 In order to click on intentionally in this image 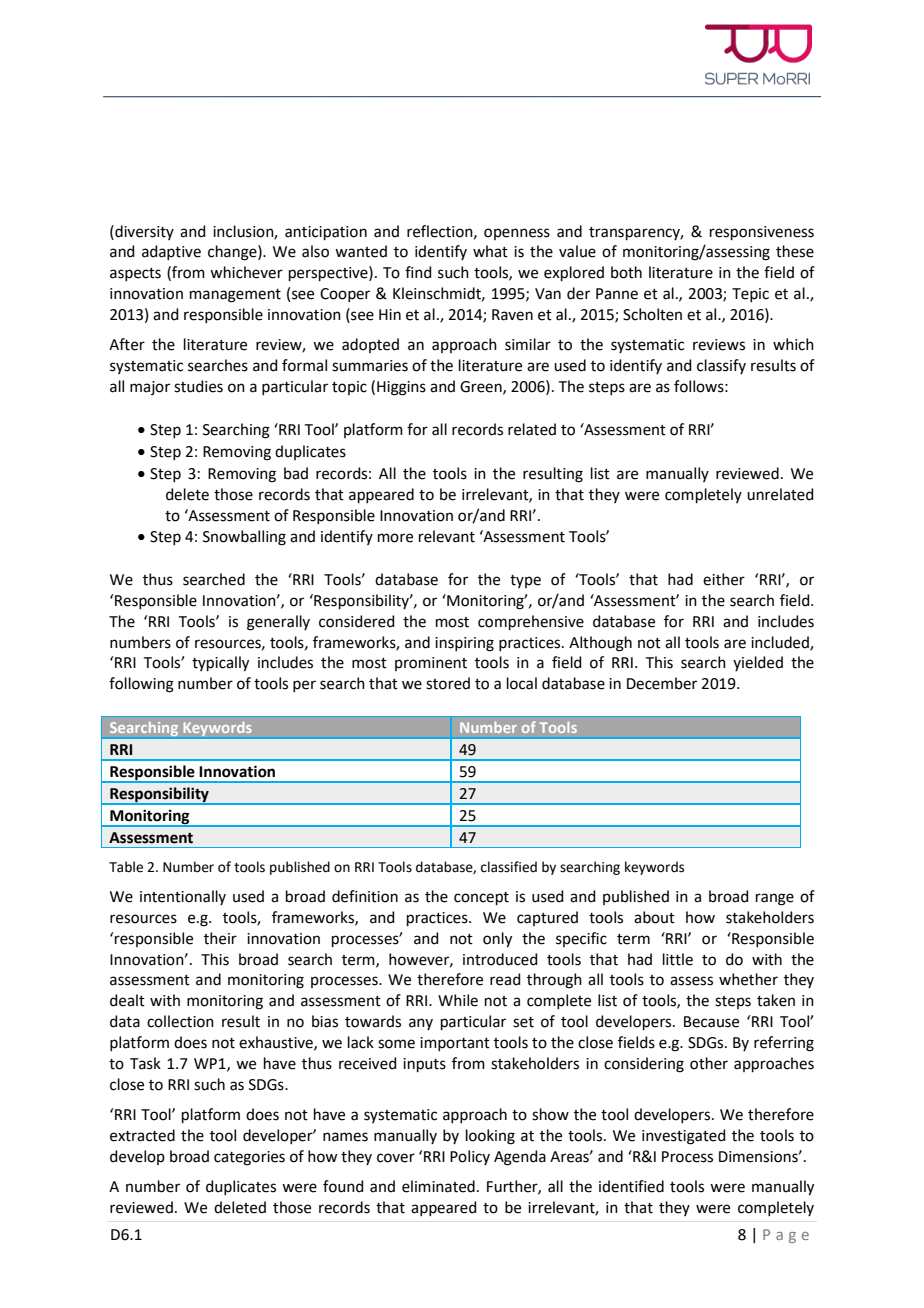, I will do `click(183, 897)`.
